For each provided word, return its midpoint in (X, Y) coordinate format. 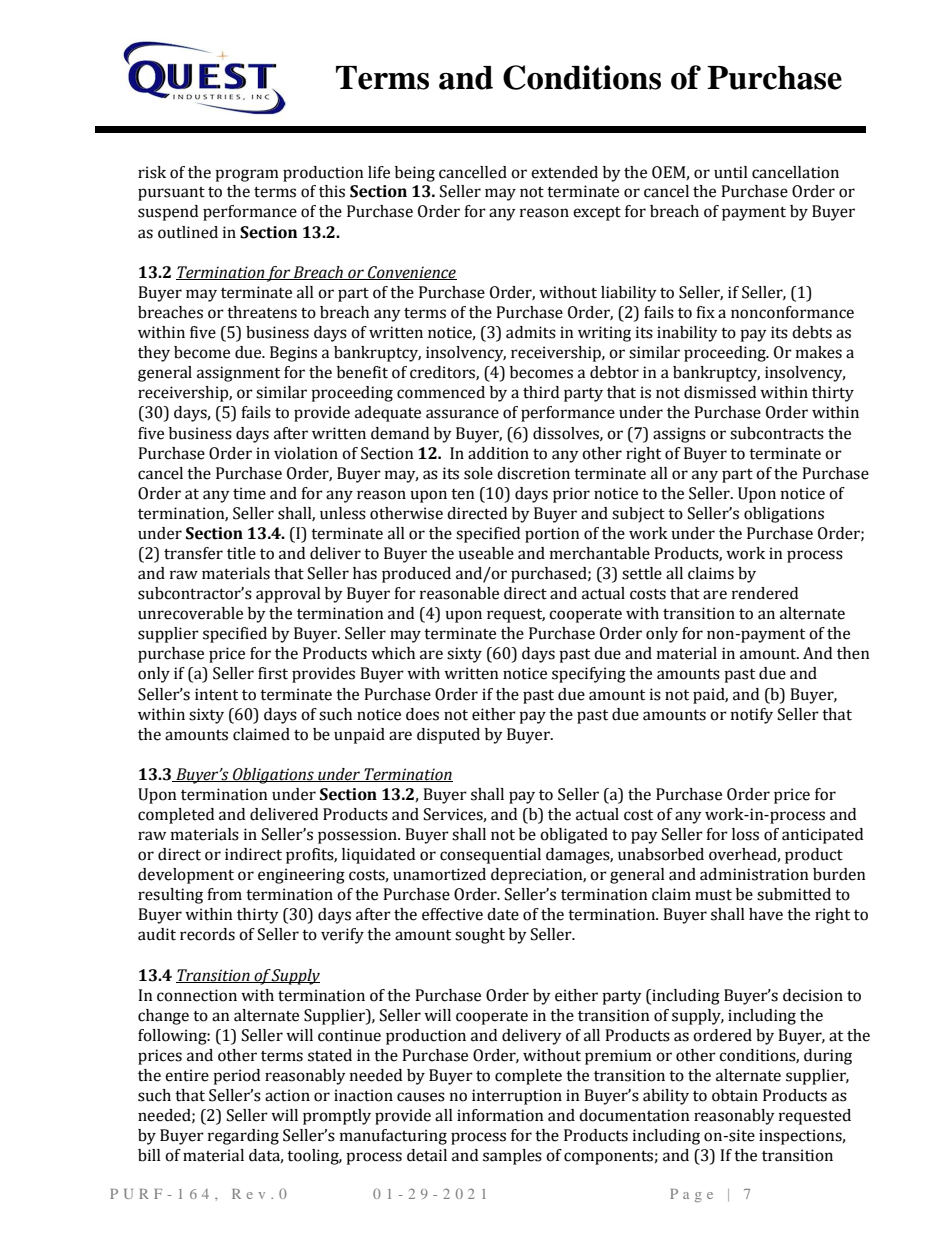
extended (564, 172)
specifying (589, 675)
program (247, 175)
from (224, 894)
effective (452, 914)
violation (306, 453)
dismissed (720, 392)
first (273, 673)
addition (498, 453)
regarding (243, 1137)
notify (752, 716)
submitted (794, 894)
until (731, 172)
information (500, 1115)
